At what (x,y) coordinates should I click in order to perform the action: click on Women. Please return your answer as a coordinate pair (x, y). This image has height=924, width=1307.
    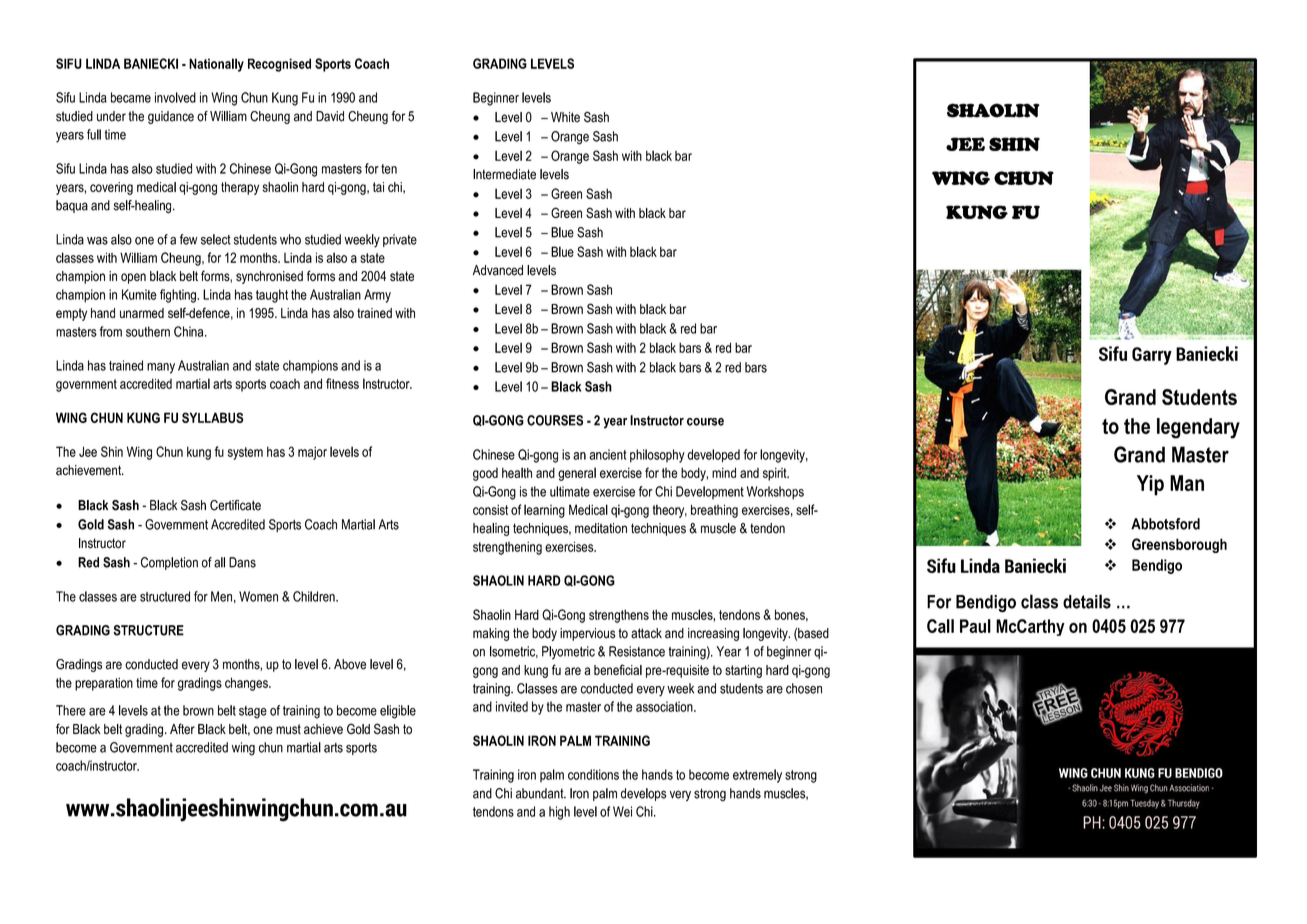
    Looking at the image, I should click on (258, 596).
